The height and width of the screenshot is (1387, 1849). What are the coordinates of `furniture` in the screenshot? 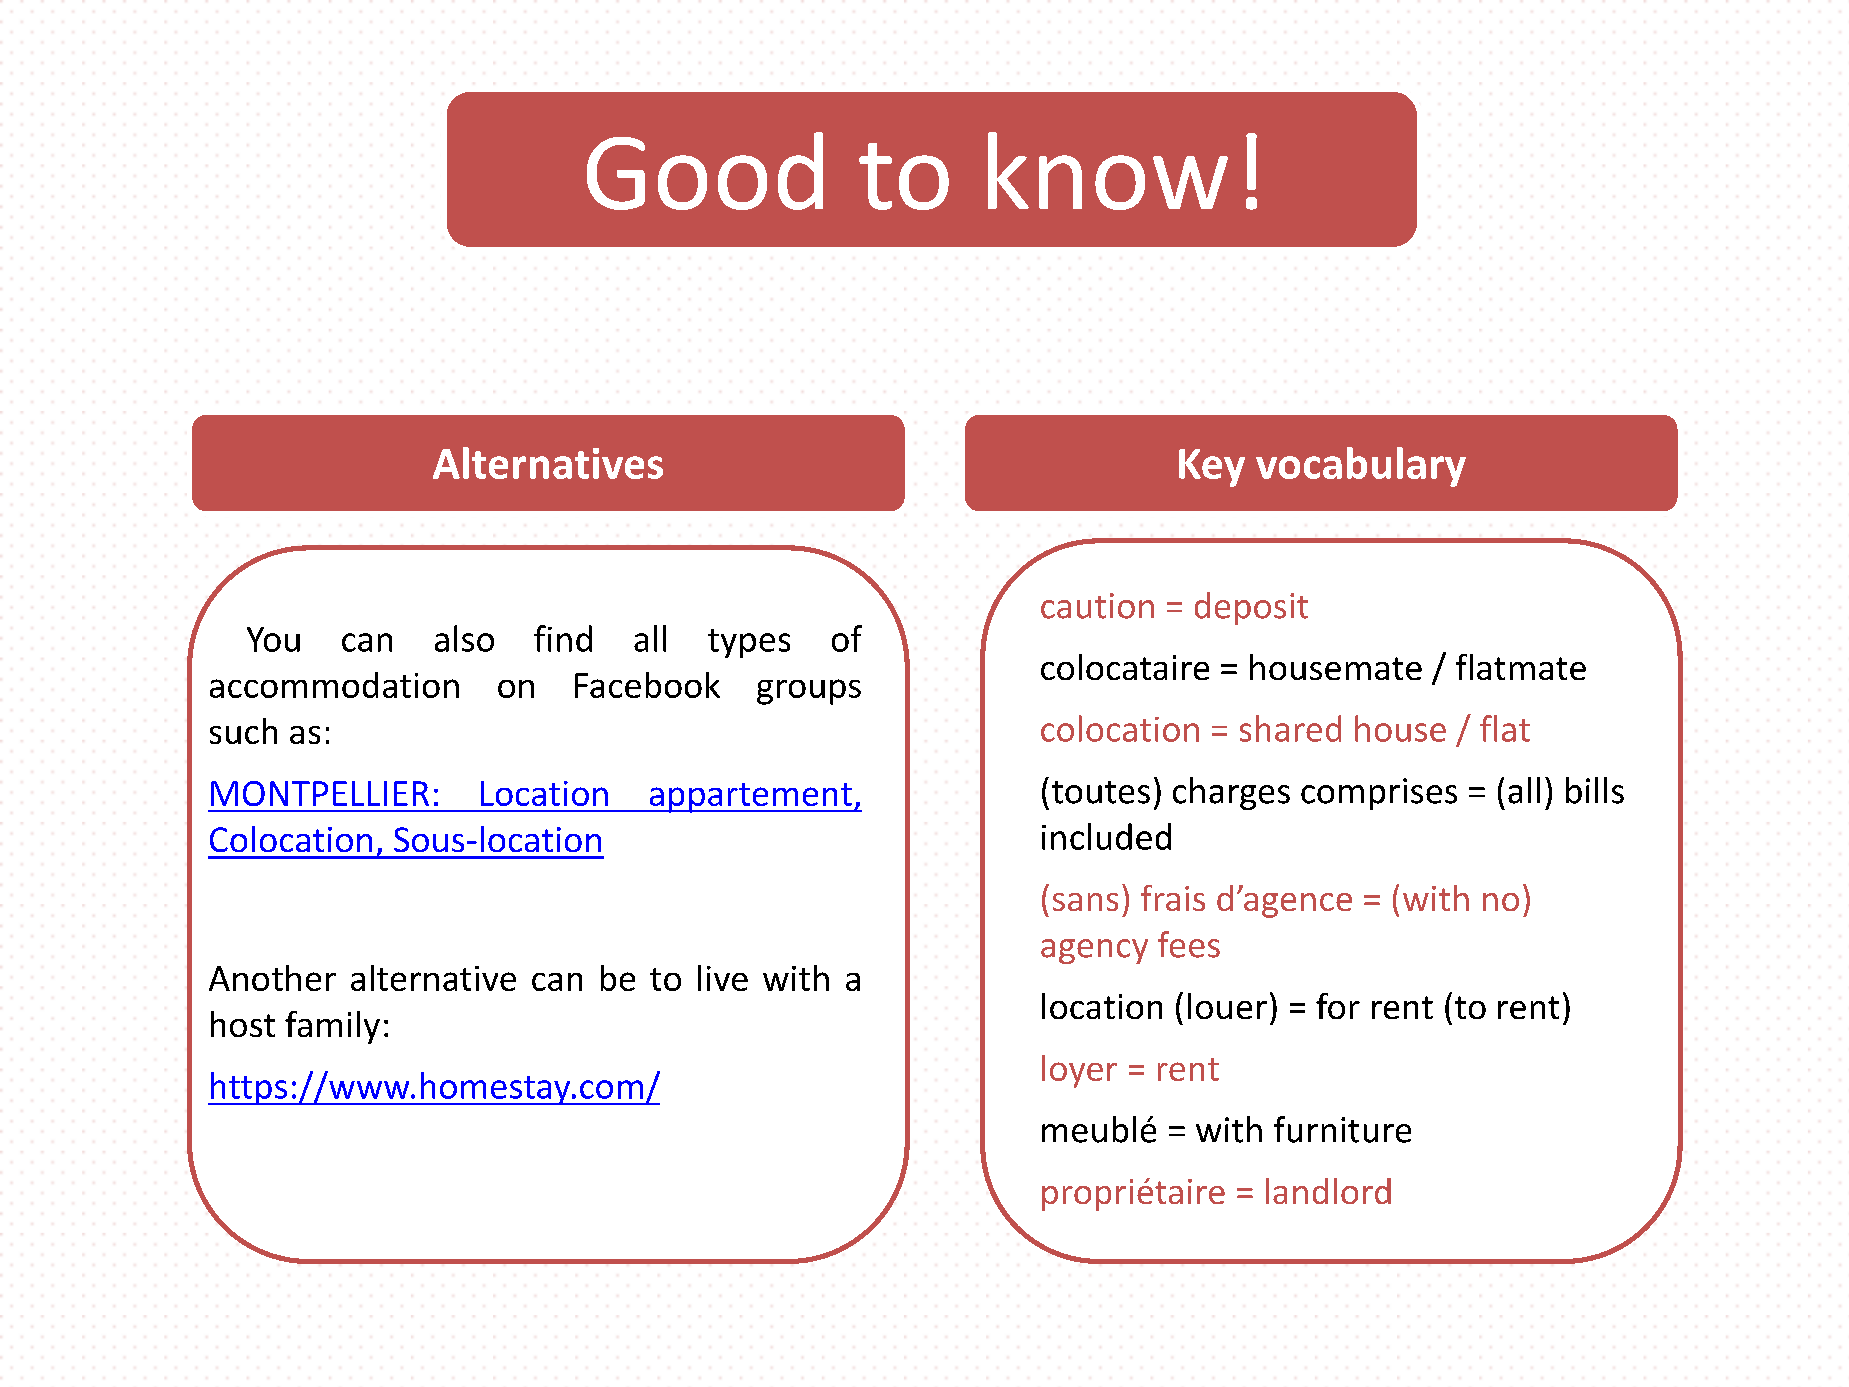 It's located at (1342, 1129).
